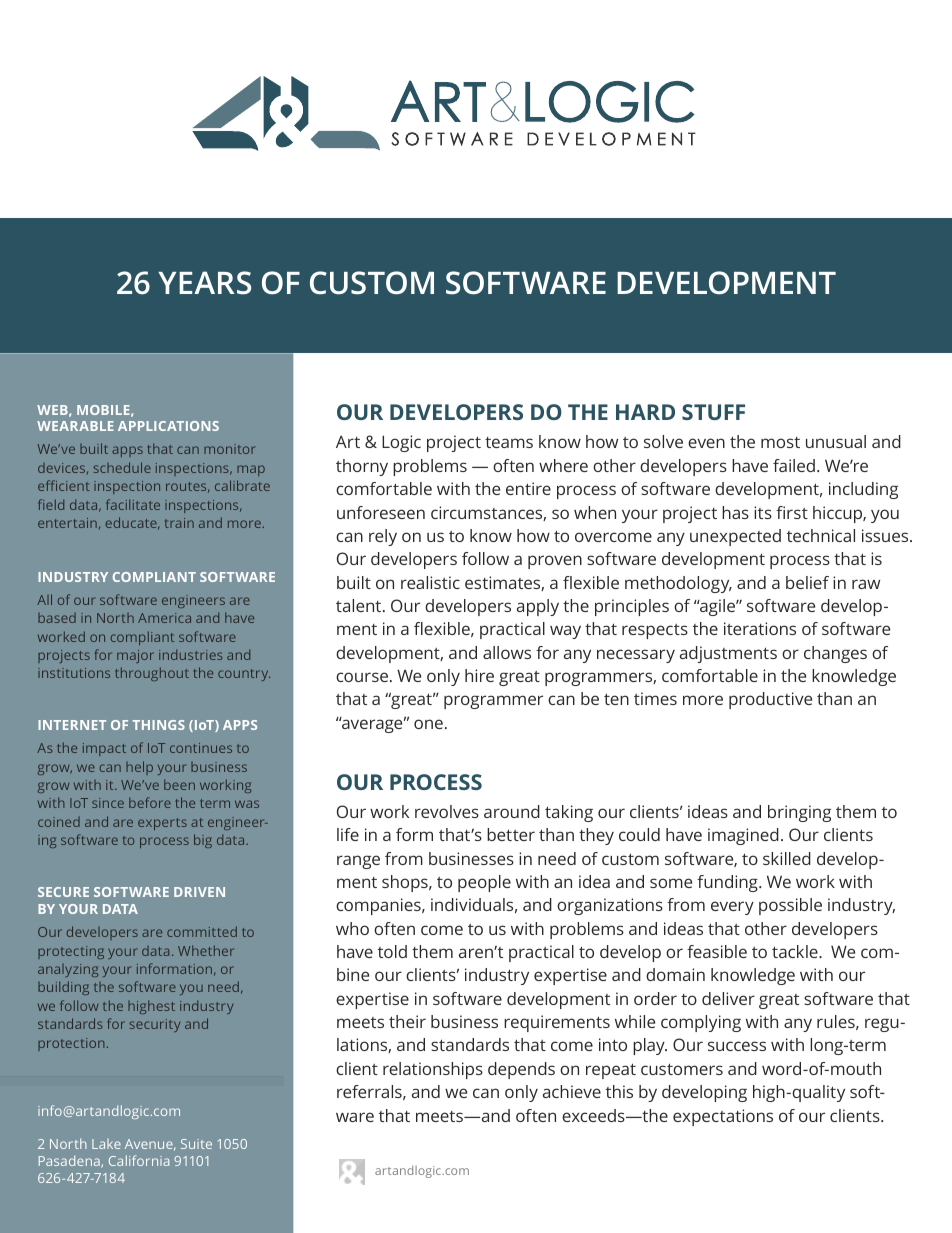 This screenshot has height=1233, width=952. Describe the element at coordinates (430, 582) in the screenshot. I see `realistic` at that location.
